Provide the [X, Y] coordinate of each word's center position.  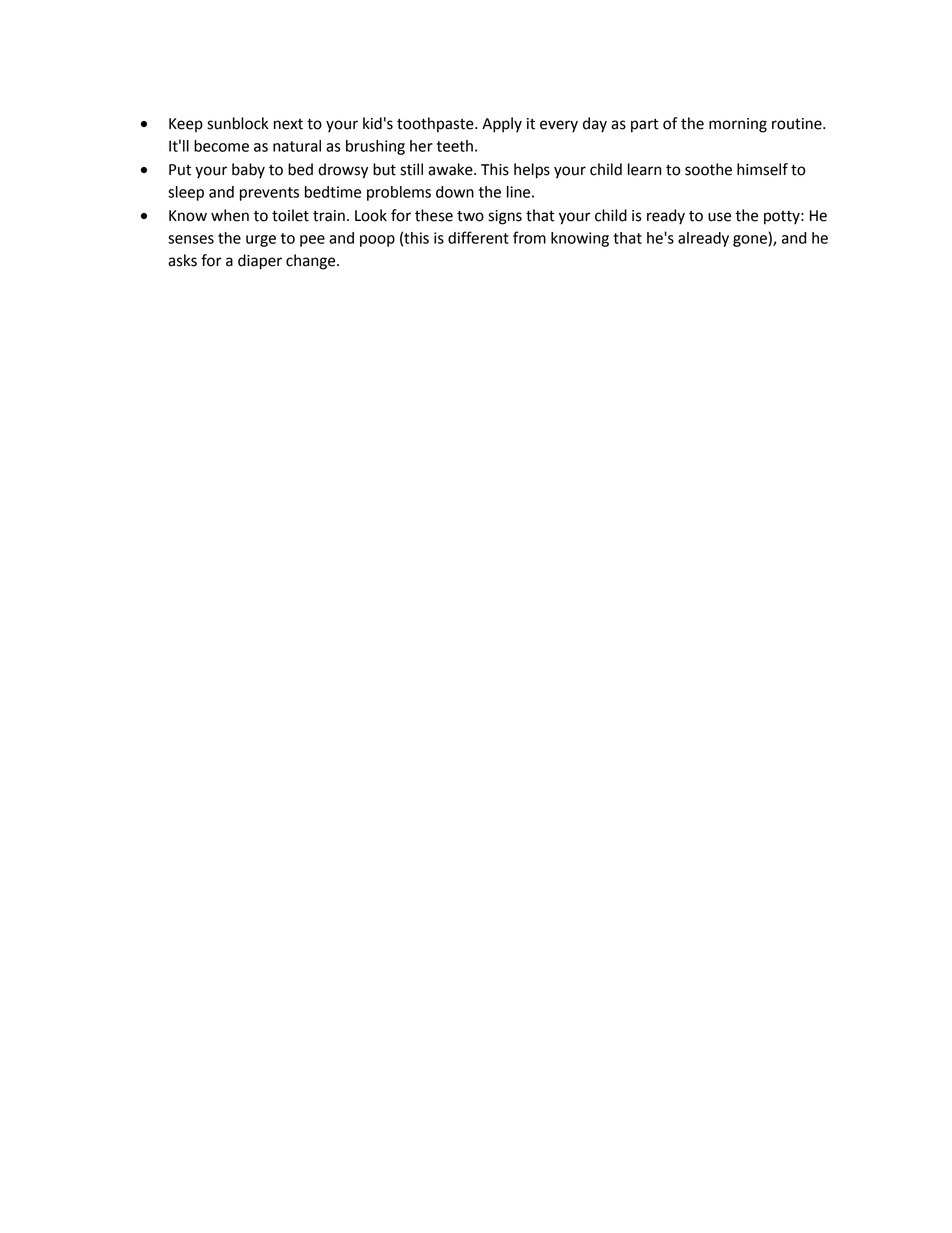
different [478, 237]
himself [762, 169]
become [221, 146]
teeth [455, 146]
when [230, 215]
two [470, 216]
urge [261, 241]
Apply [502, 125]
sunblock [237, 123]
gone [750, 241]
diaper [260, 262]
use [719, 217]
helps [532, 171]
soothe [708, 169]
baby [248, 171]
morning [738, 125]
